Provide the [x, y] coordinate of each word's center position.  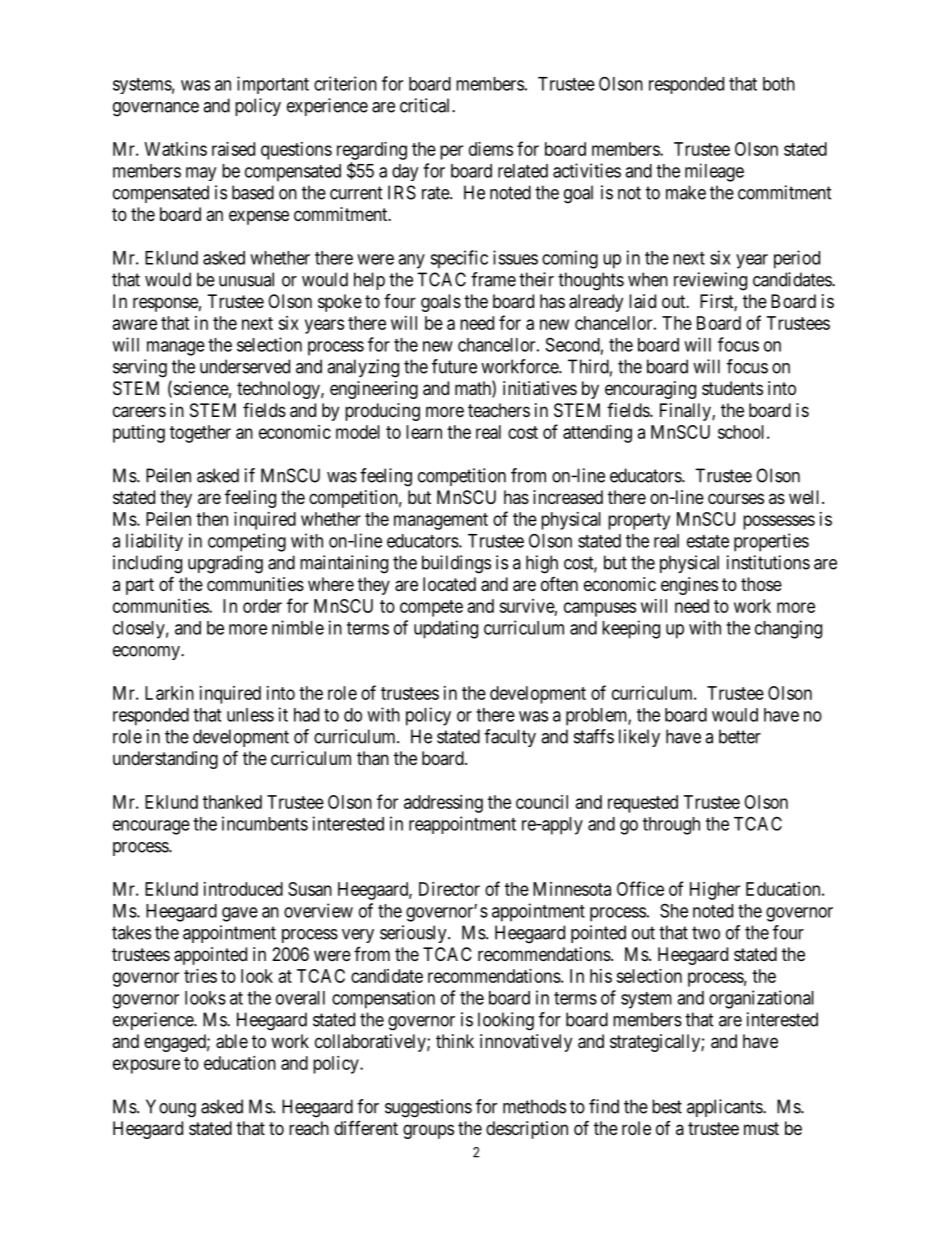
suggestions [428, 1108]
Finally [686, 412]
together [200, 434]
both [779, 84]
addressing [443, 804]
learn [424, 432]
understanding [165, 760]
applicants [725, 1108]
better [740, 736]
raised [233, 149]
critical [426, 105]
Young [171, 1108]
